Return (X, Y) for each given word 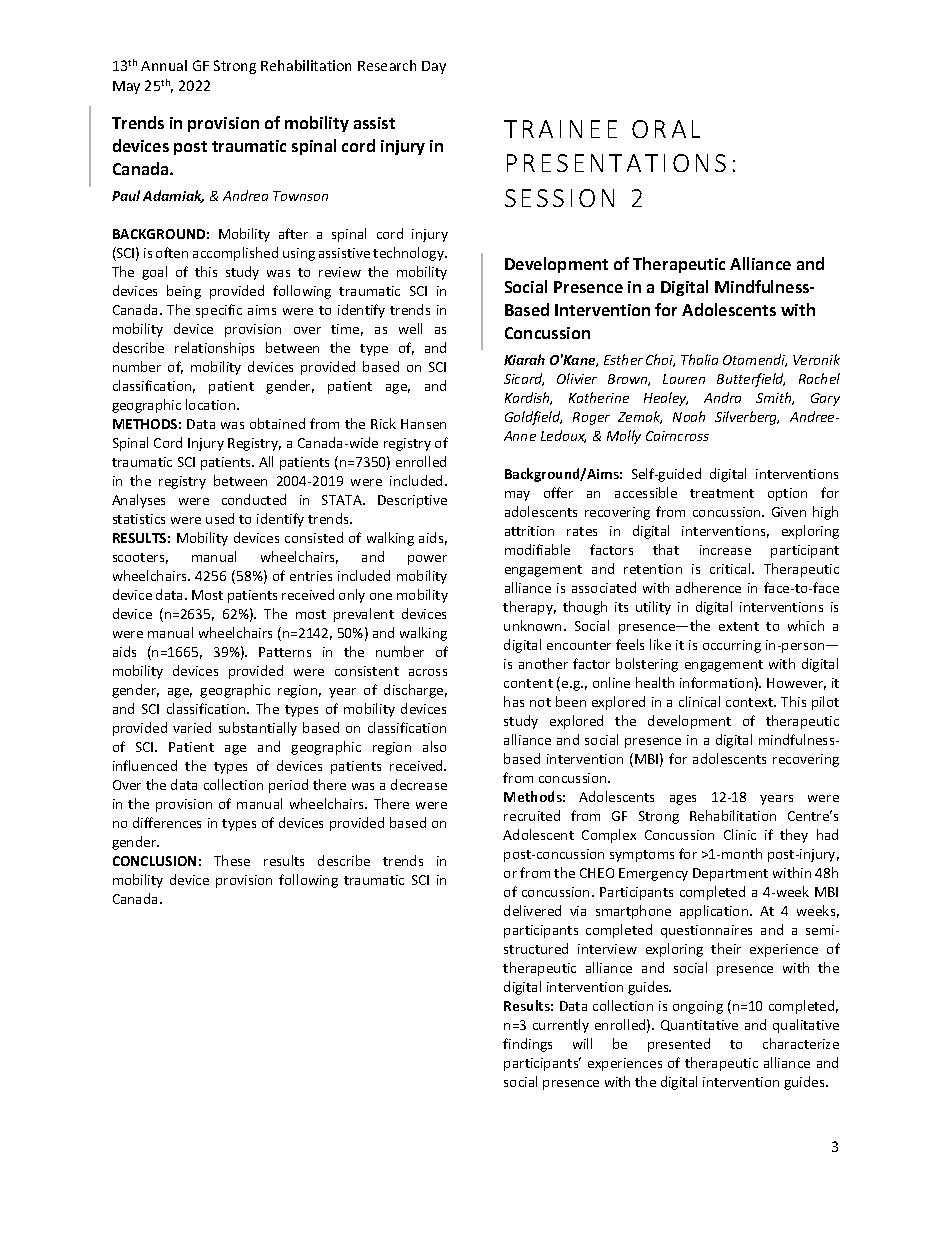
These (232, 860)
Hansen (423, 424)
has (514, 701)
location (212, 404)
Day (434, 67)
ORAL (666, 129)
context (751, 702)
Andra (722, 397)
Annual (164, 65)
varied (192, 727)
